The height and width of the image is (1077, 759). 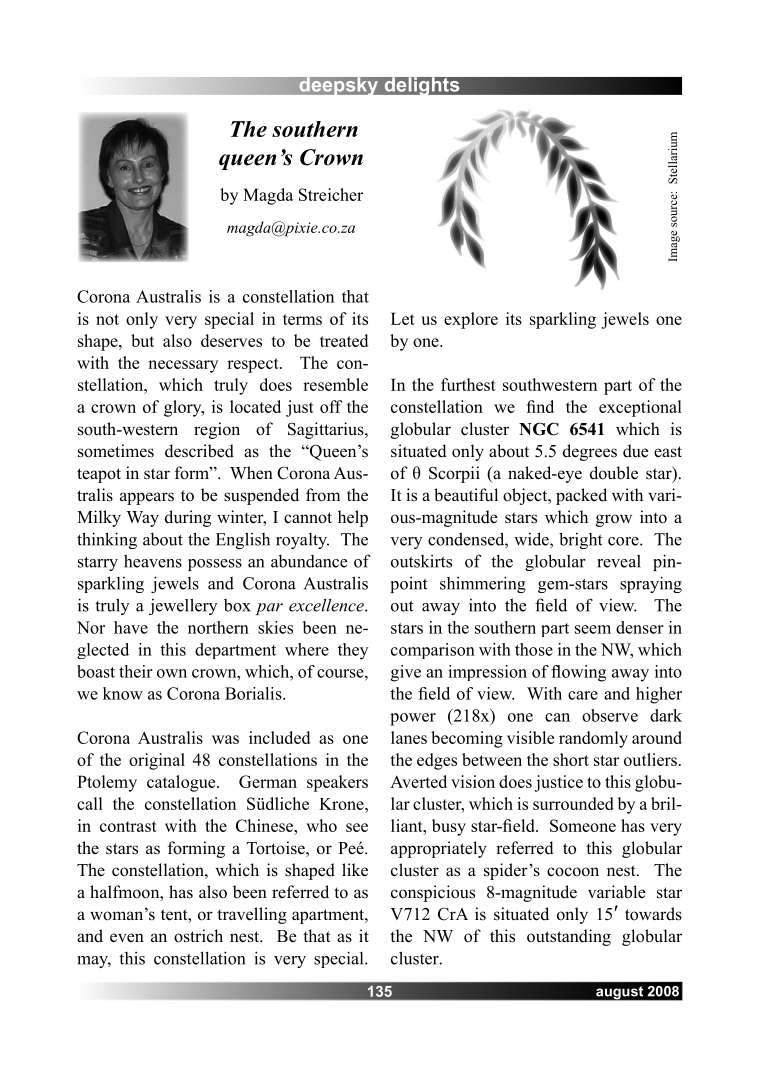 I want to click on even, so click(x=127, y=938).
